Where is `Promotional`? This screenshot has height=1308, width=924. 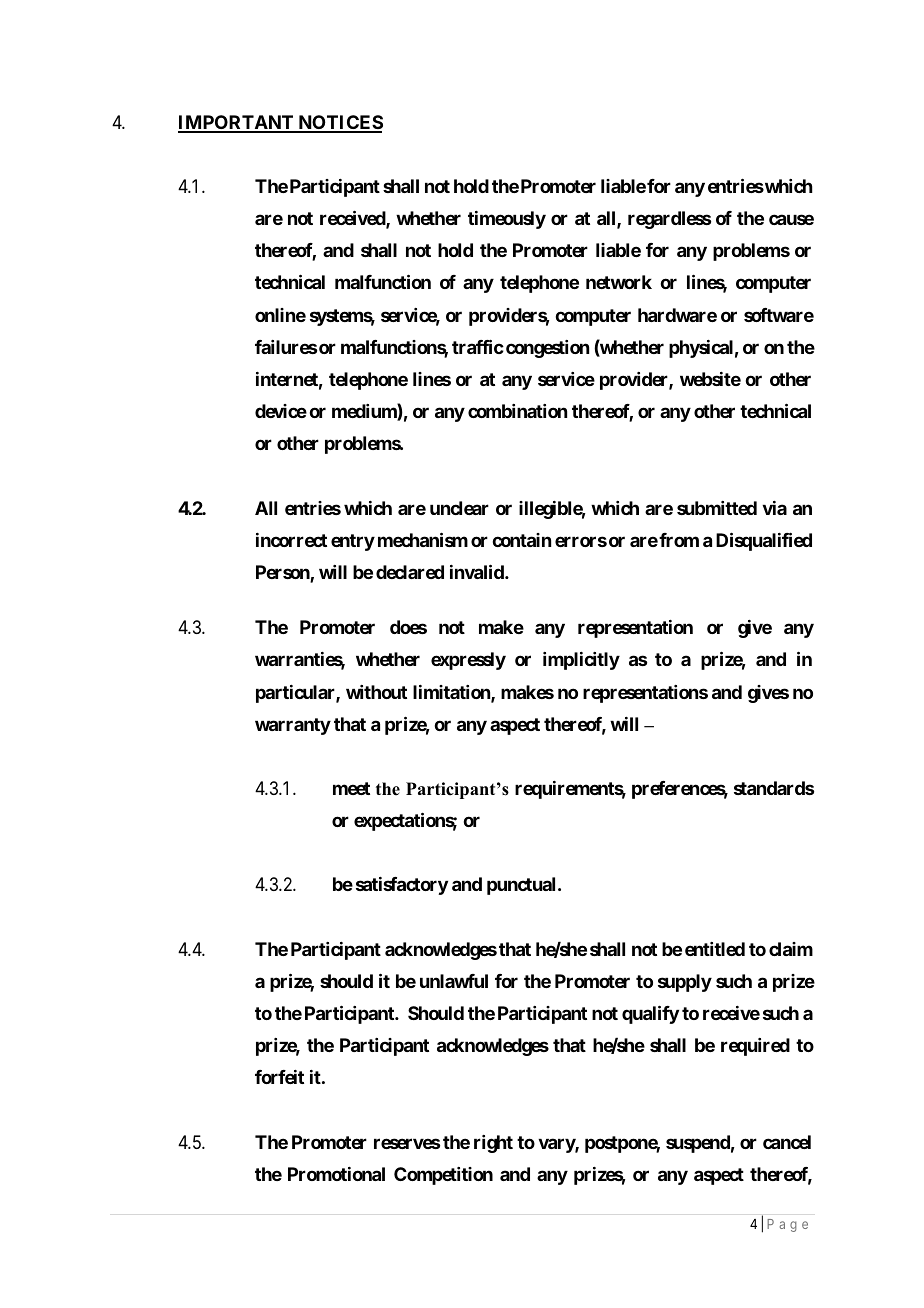 Promotional is located at coordinates (336, 1174).
